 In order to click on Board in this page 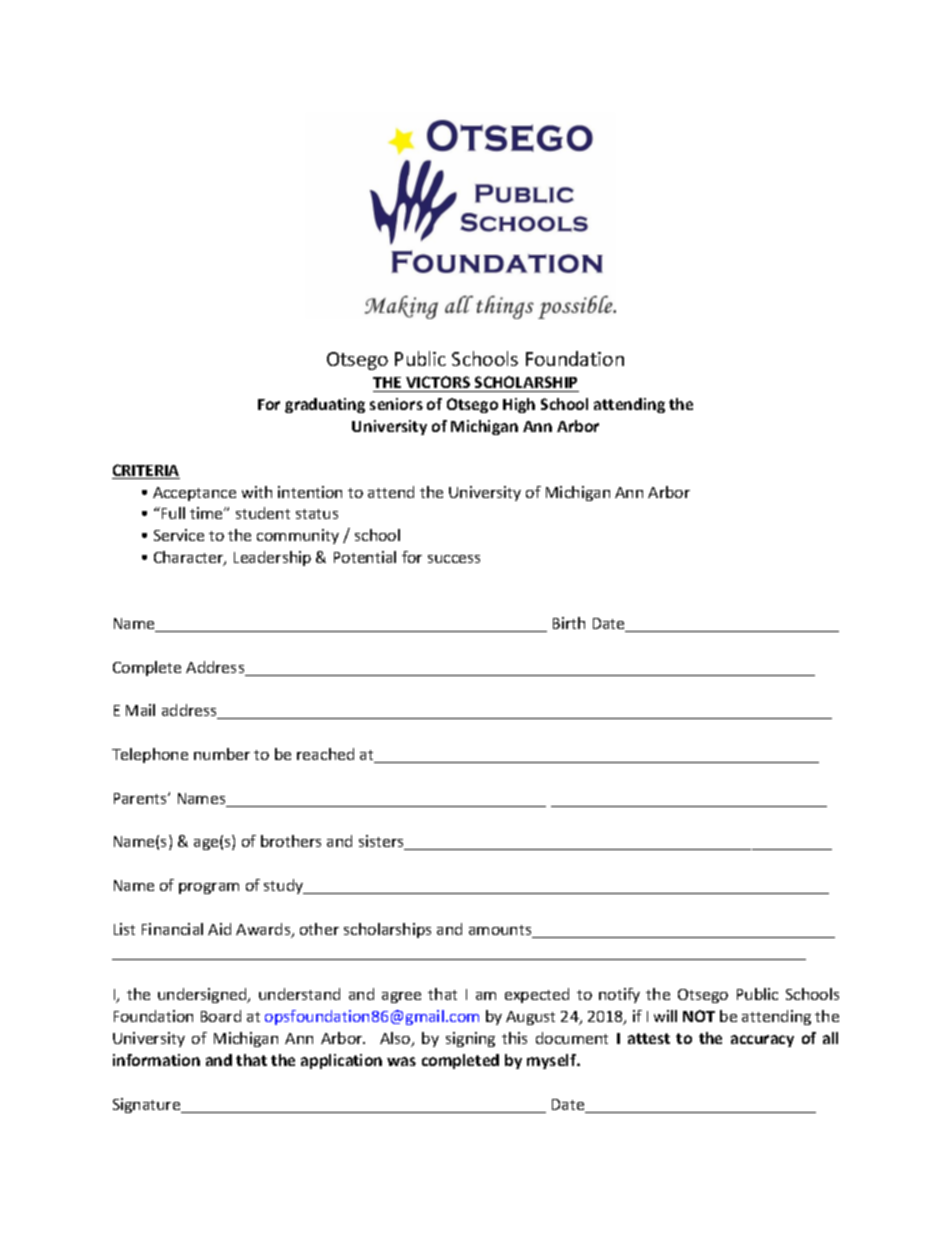, I will do `click(221, 1016)`.
